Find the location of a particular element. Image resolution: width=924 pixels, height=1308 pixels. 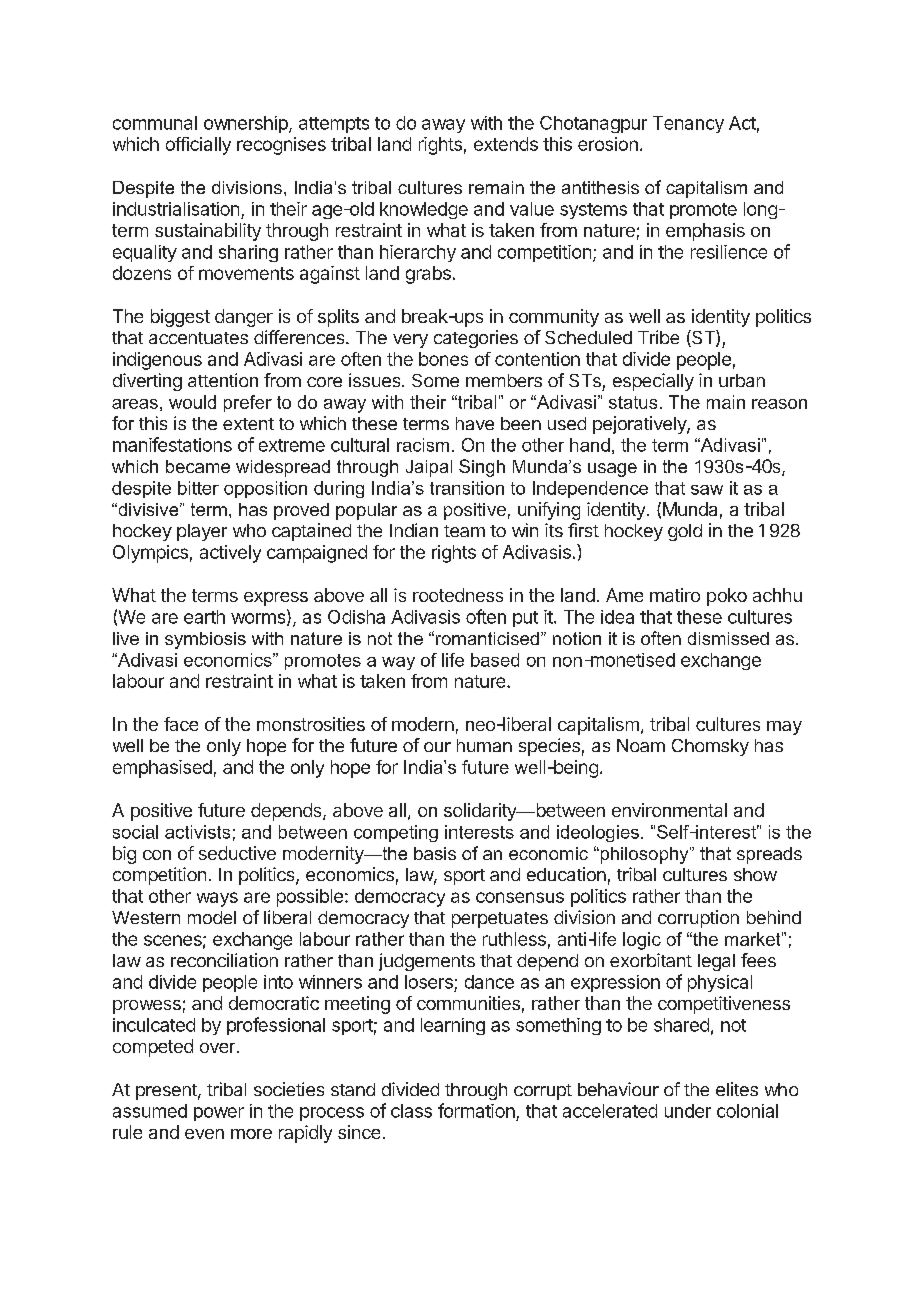

legal is located at coordinates (716, 962).
